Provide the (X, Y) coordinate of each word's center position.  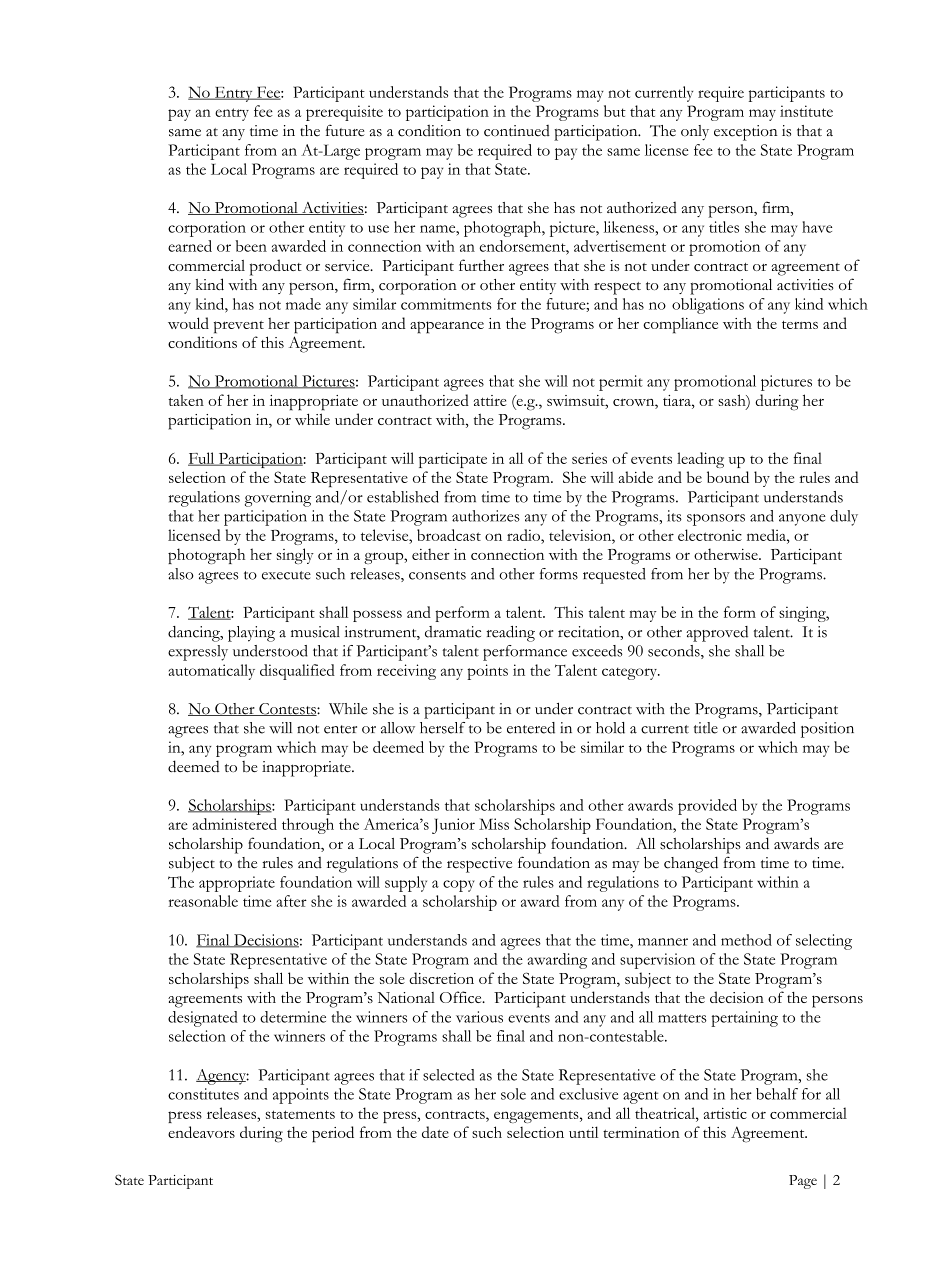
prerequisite (344, 113)
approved (717, 634)
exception (746, 133)
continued (517, 131)
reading (510, 634)
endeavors (201, 1132)
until (583, 1132)
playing (251, 634)
